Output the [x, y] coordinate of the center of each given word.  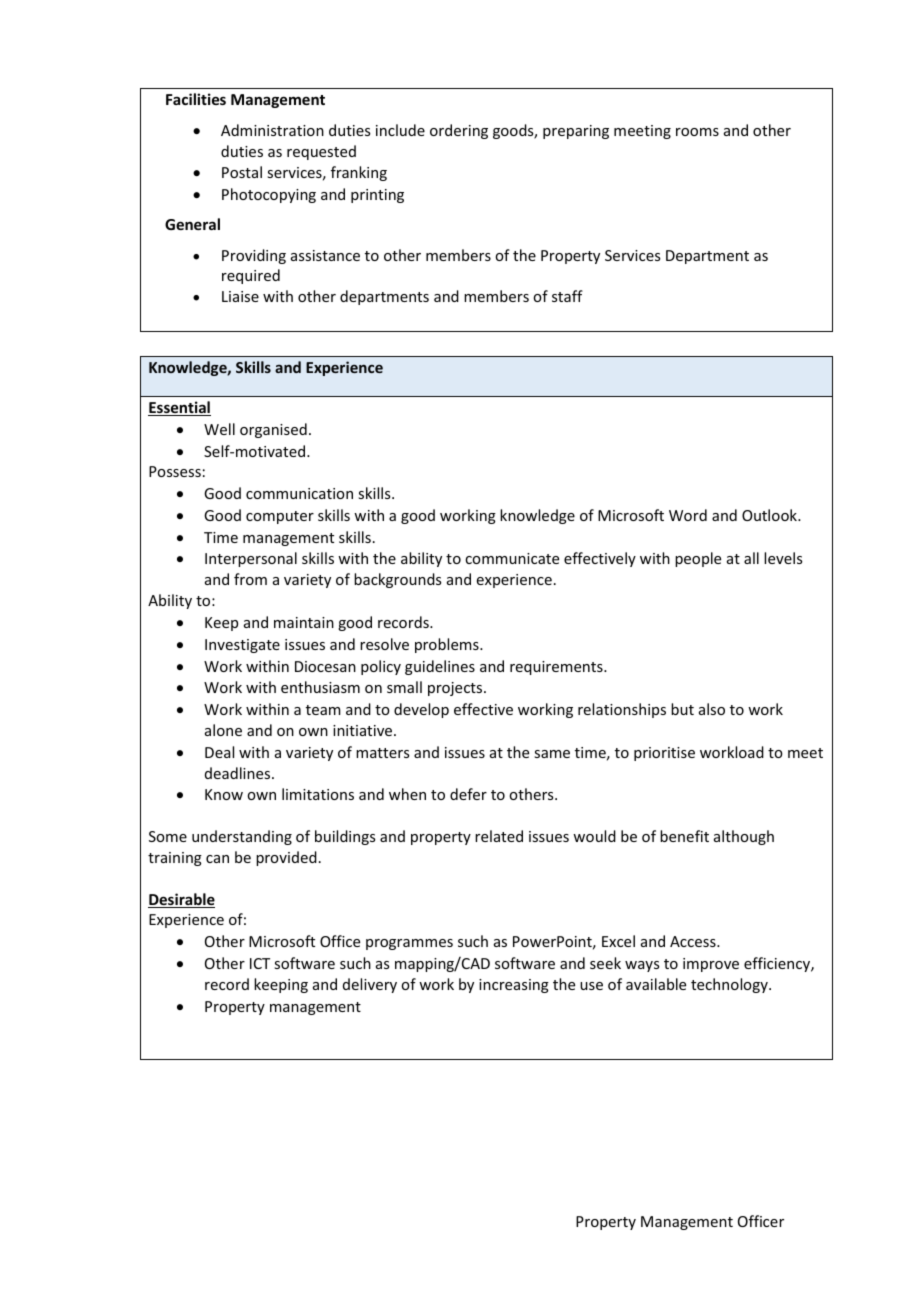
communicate [512, 558]
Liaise [240, 296]
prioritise [664, 754]
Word [688, 515]
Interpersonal [251, 559]
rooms [697, 132]
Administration [272, 130]
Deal [219, 752]
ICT [260, 963]
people [698, 559]
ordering [459, 131]
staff [567, 296]
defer [468, 794]
